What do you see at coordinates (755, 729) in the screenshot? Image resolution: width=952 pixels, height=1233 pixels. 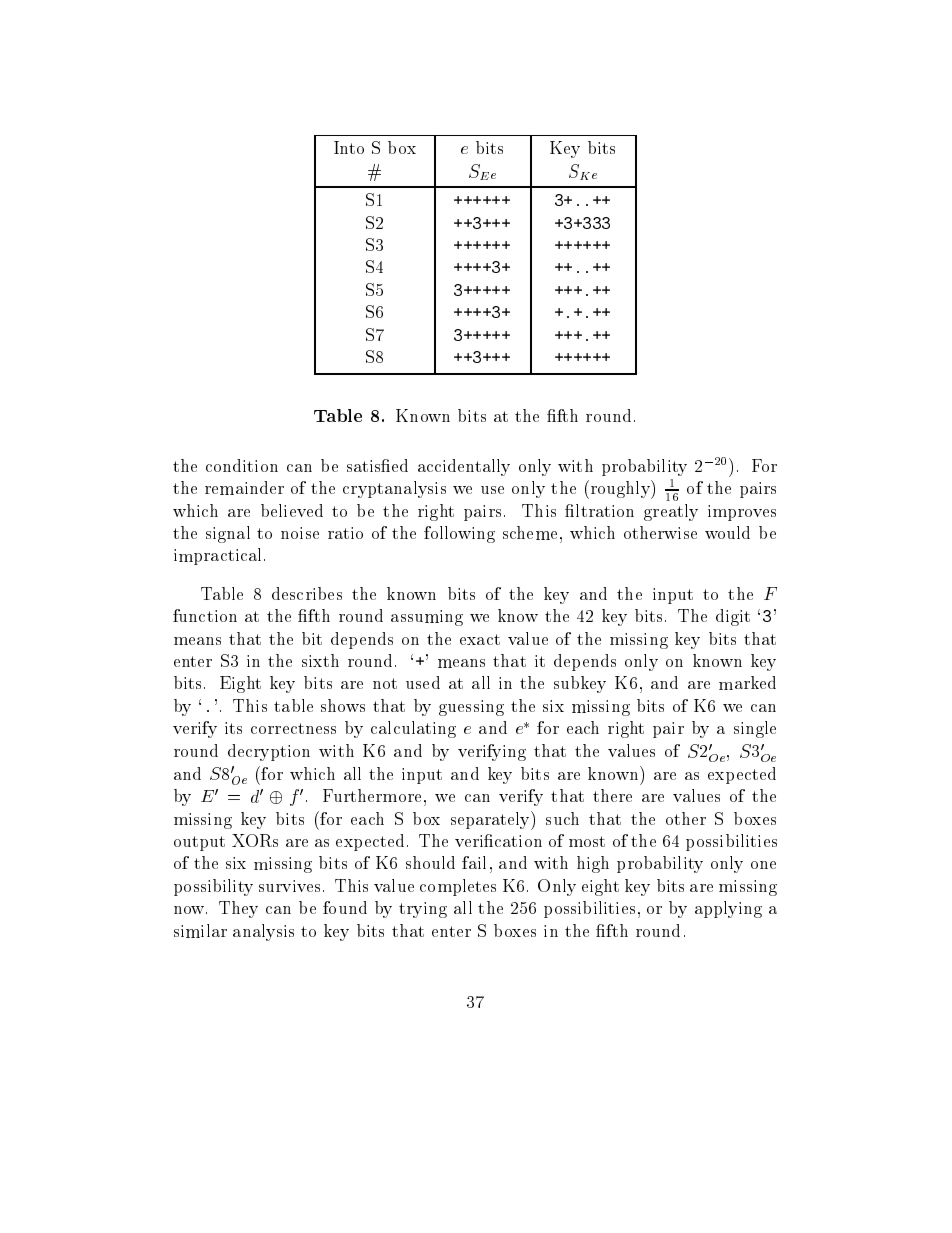 I see `single` at bounding box center [755, 729].
